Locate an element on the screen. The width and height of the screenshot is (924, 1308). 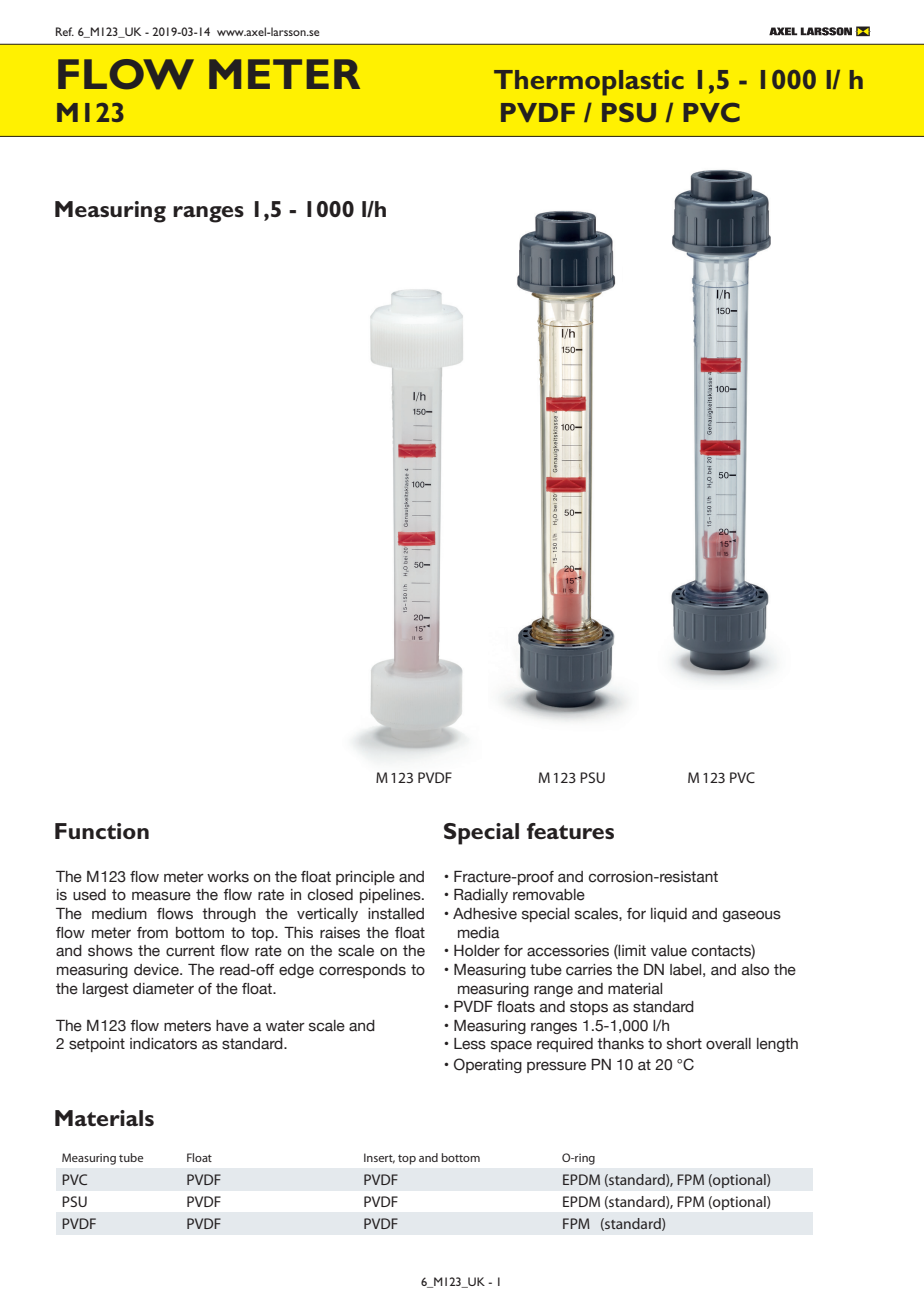
liquid is located at coordinates (669, 915).
